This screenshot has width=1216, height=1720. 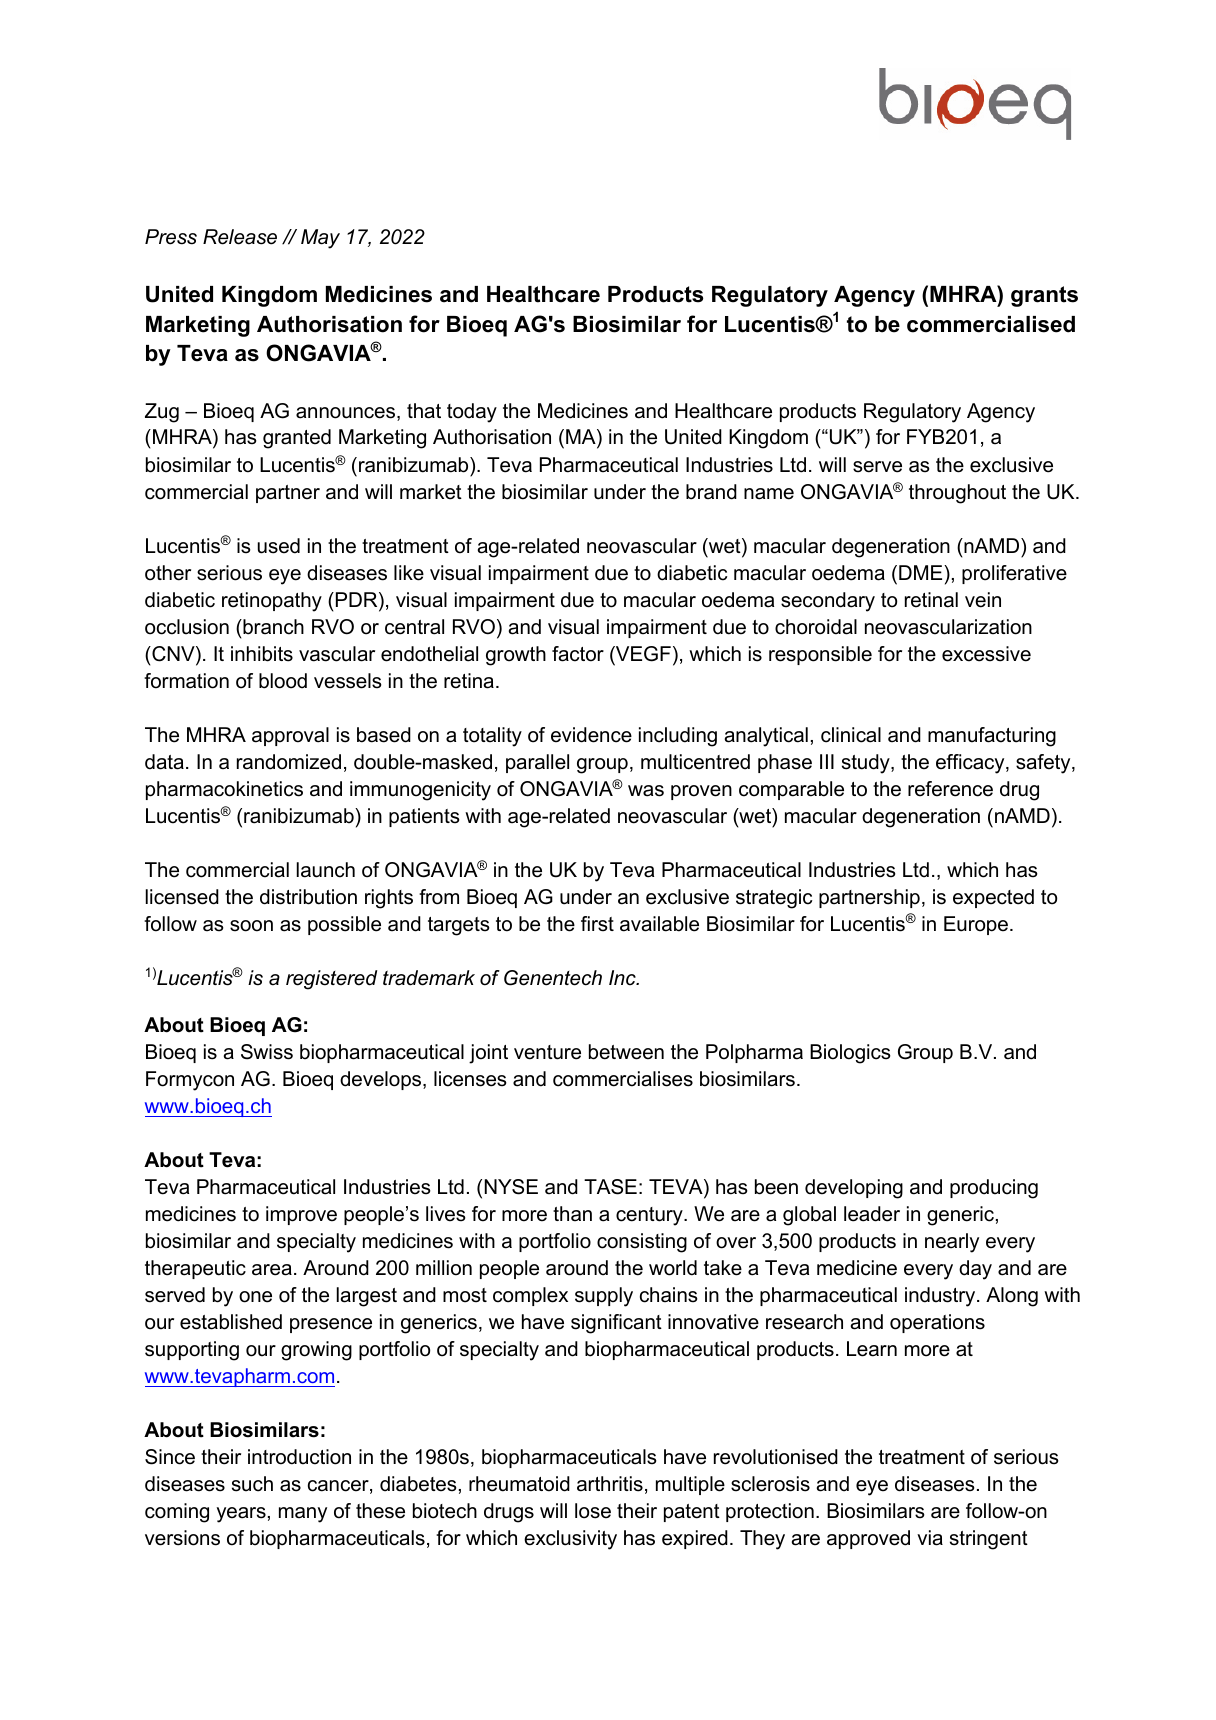 I want to click on improve, so click(x=301, y=1215).
